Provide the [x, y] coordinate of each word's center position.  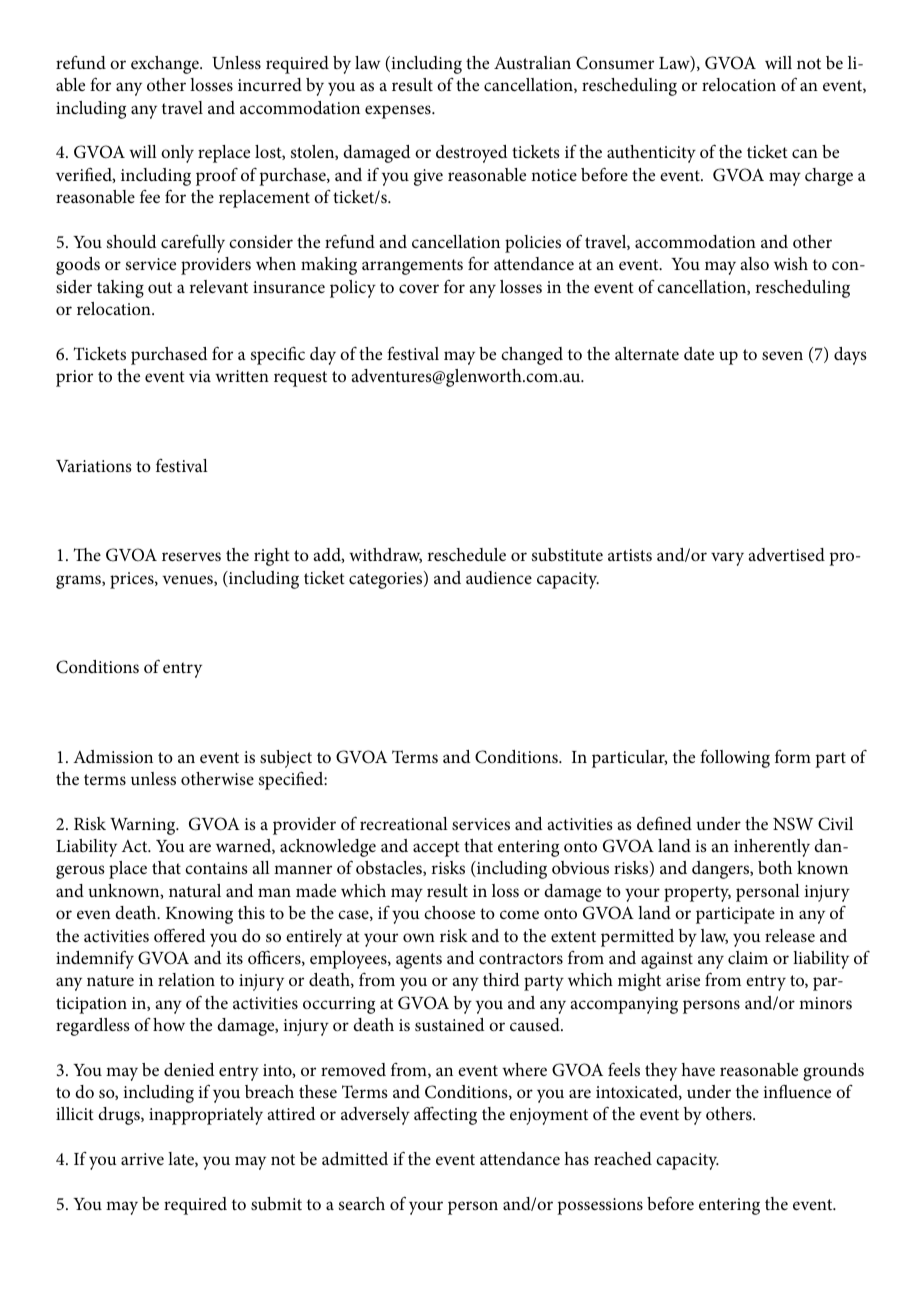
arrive [142, 1159]
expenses [399, 112]
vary [727, 559]
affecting [445, 1116]
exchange [166, 65]
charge [829, 177]
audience [499, 577]
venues [188, 580]
